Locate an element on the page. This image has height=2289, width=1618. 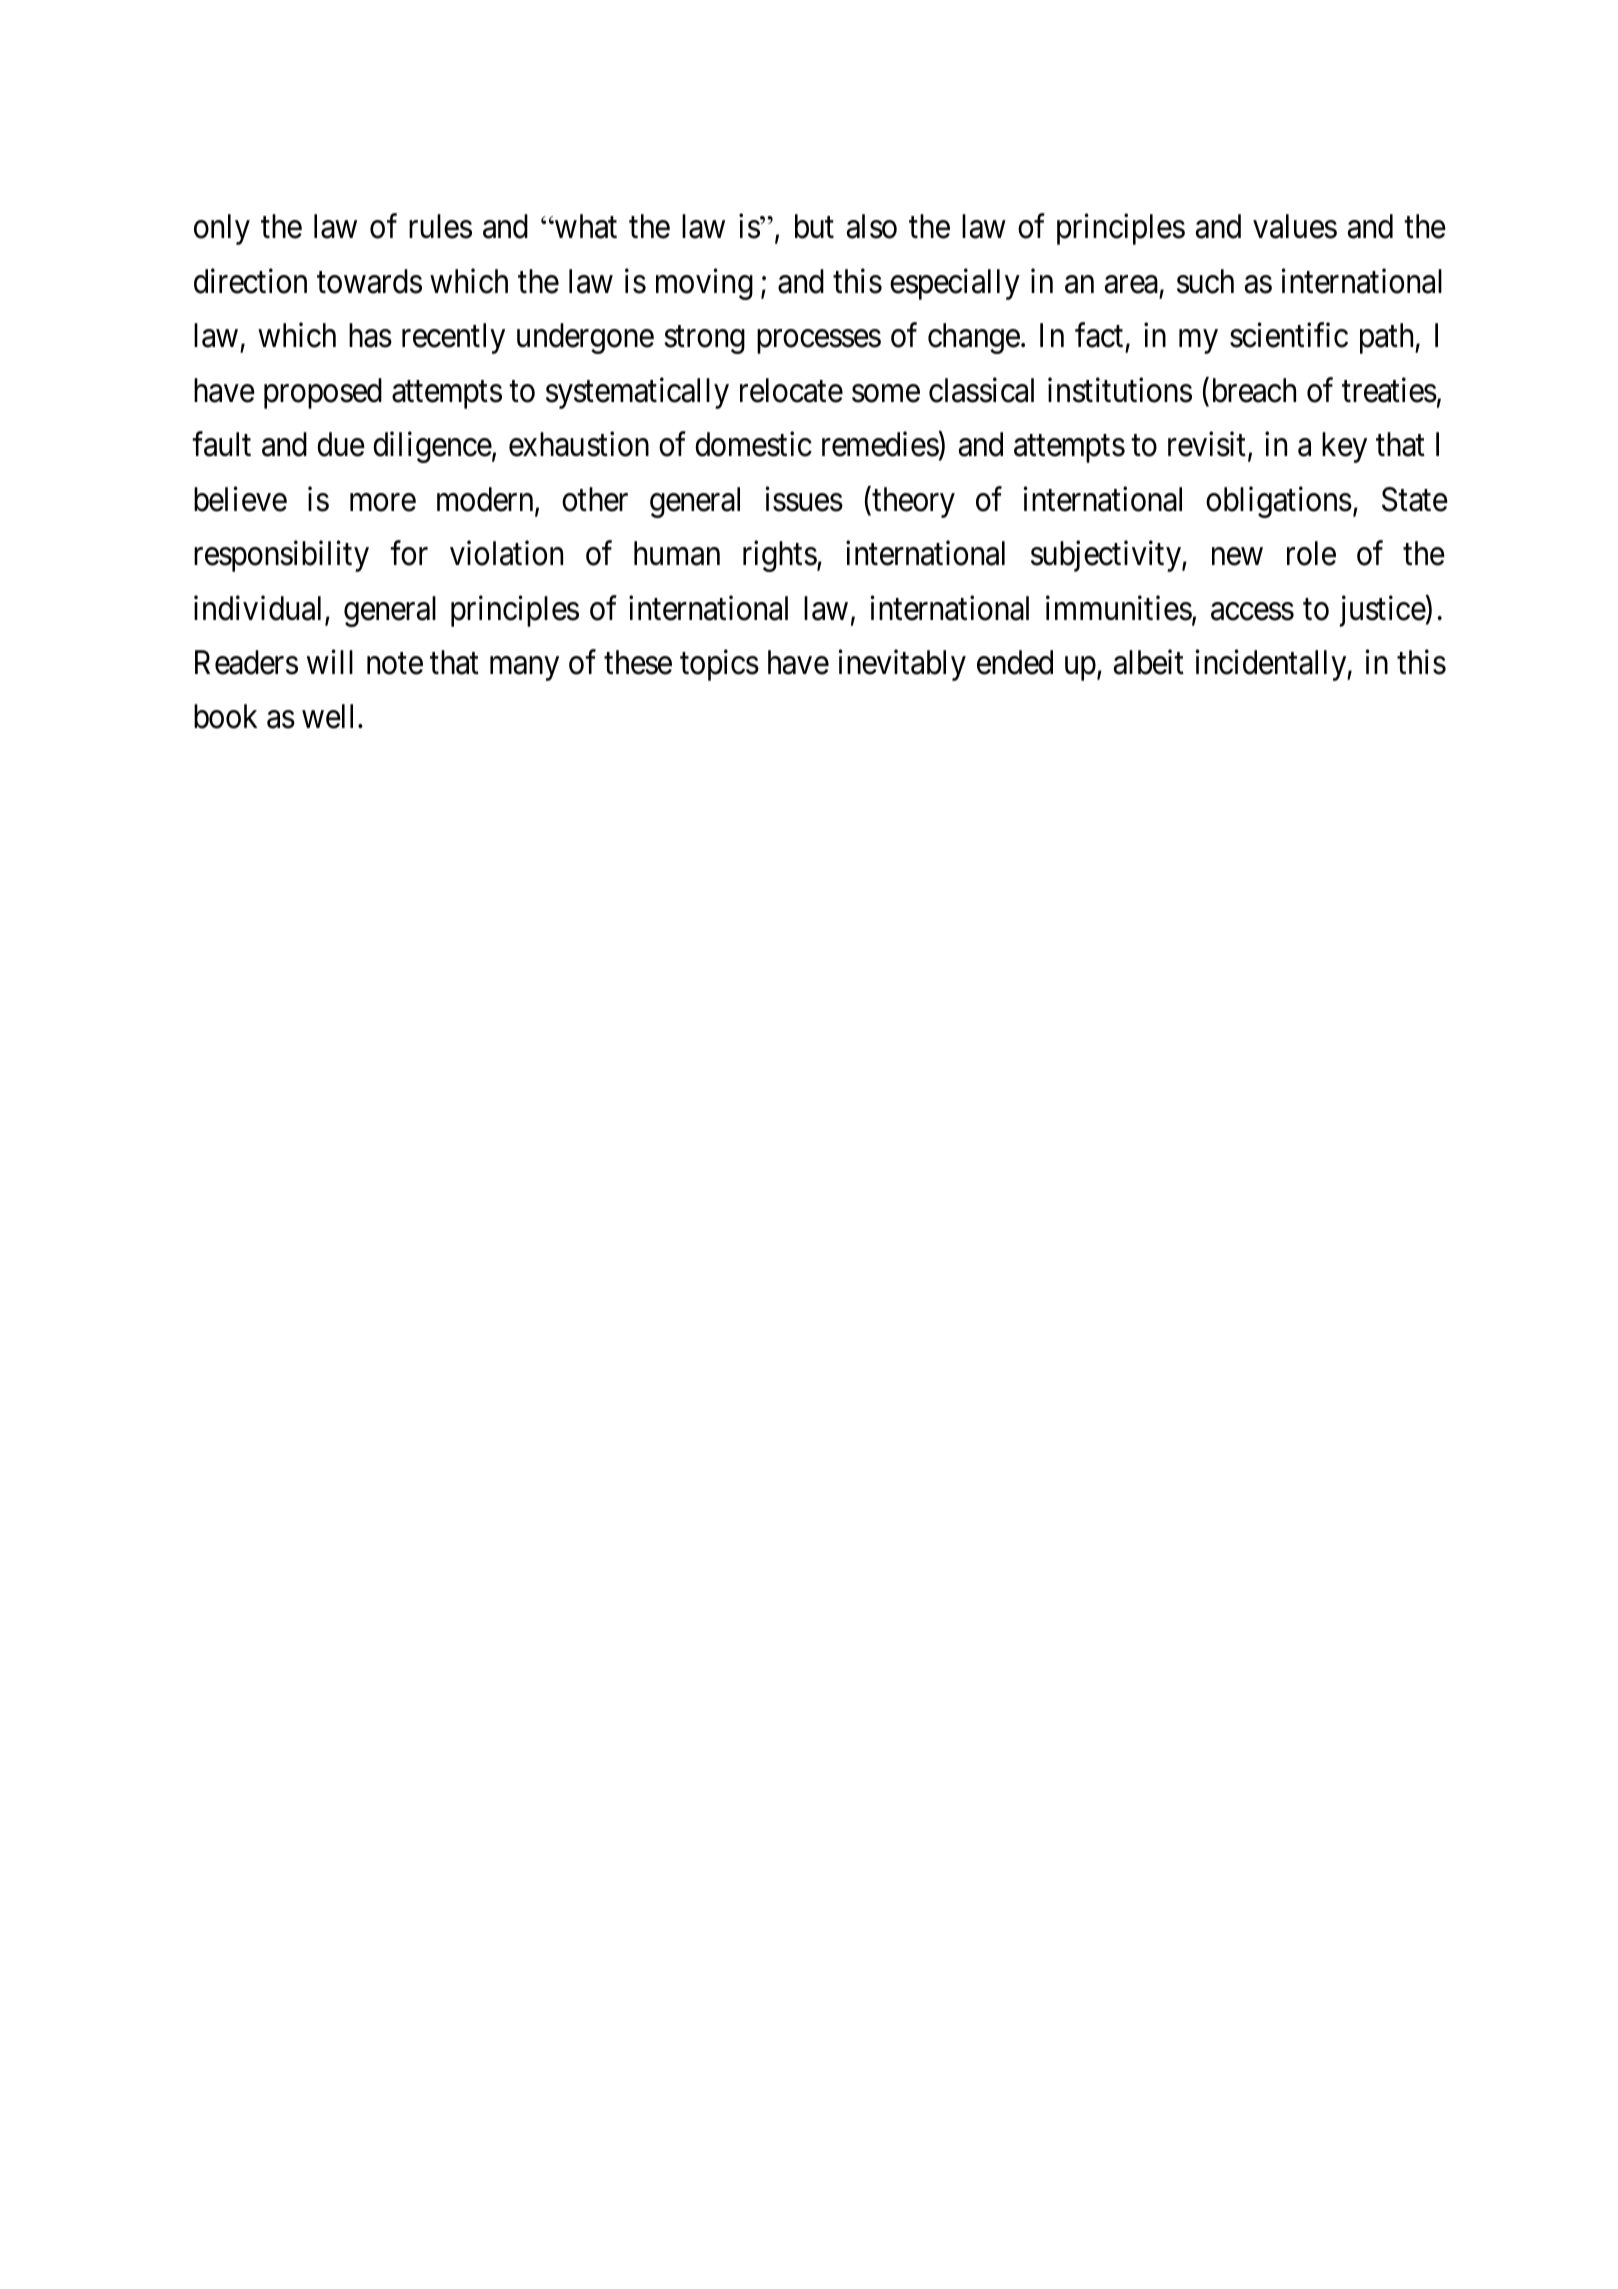
strong is located at coordinates (705, 340).
